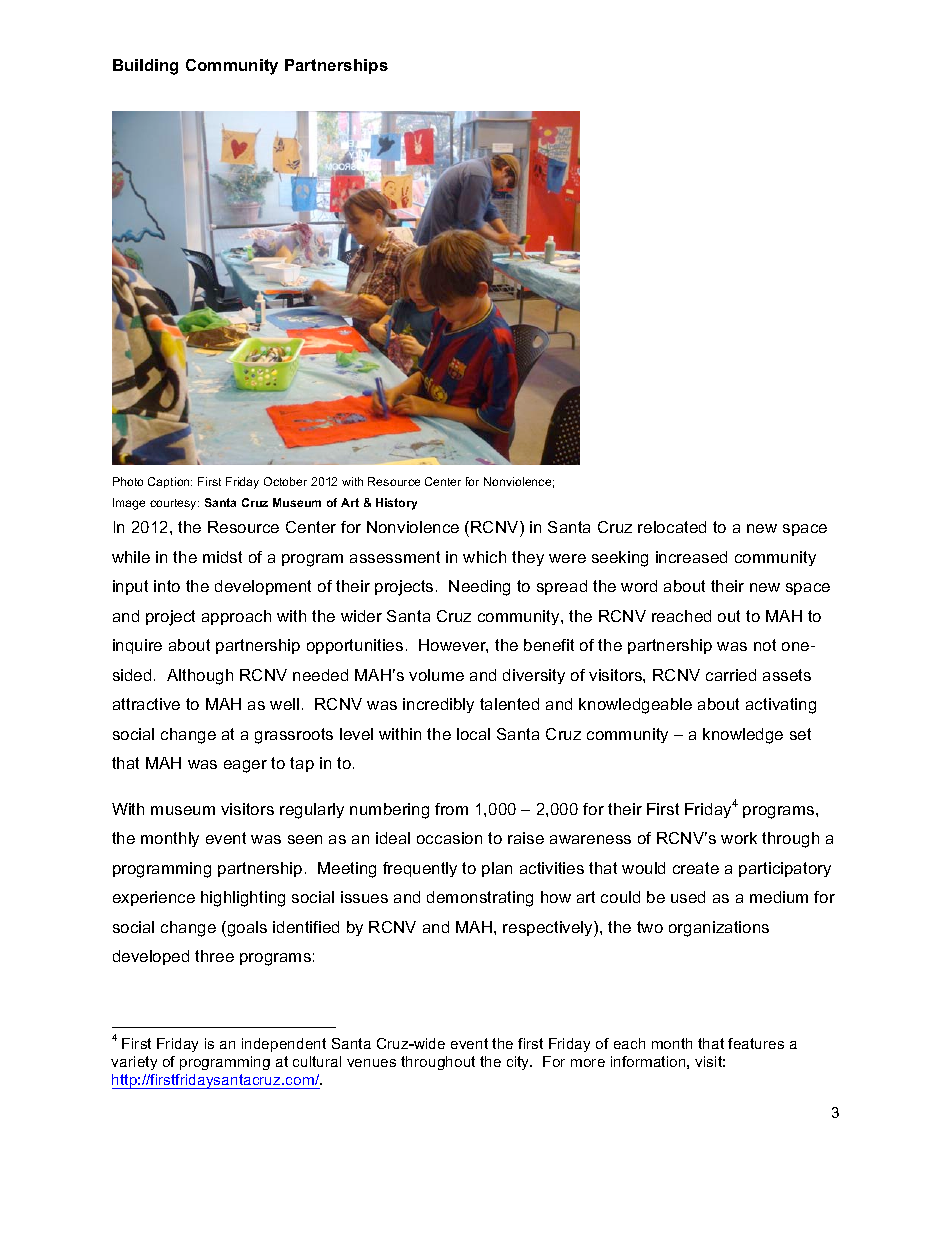  What do you see at coordinates (285, 481) in the screenshot?
I see `October` at bounding box center [285, 481].
